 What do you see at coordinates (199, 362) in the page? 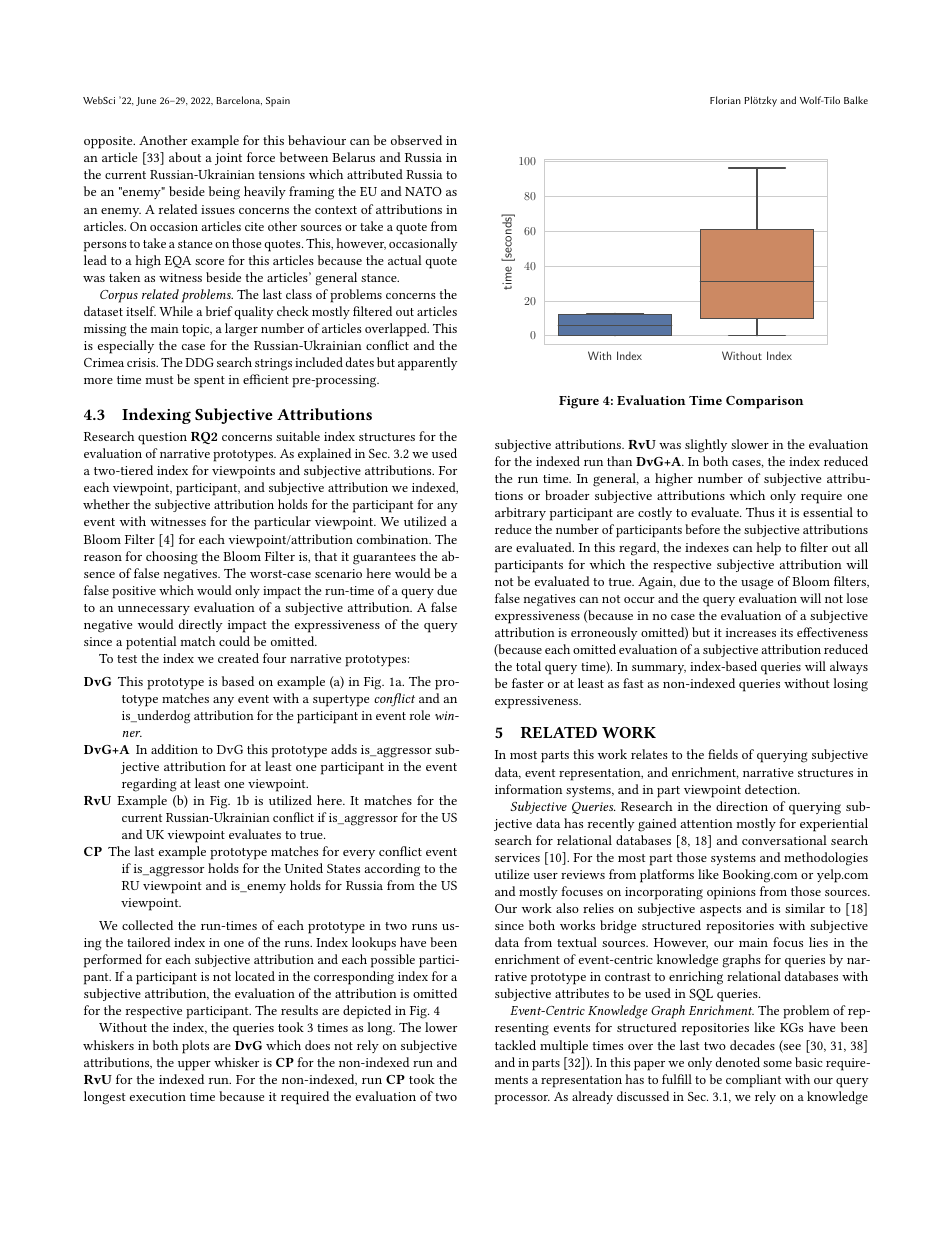
I see `DDG` at bounding box center [199, 362].
